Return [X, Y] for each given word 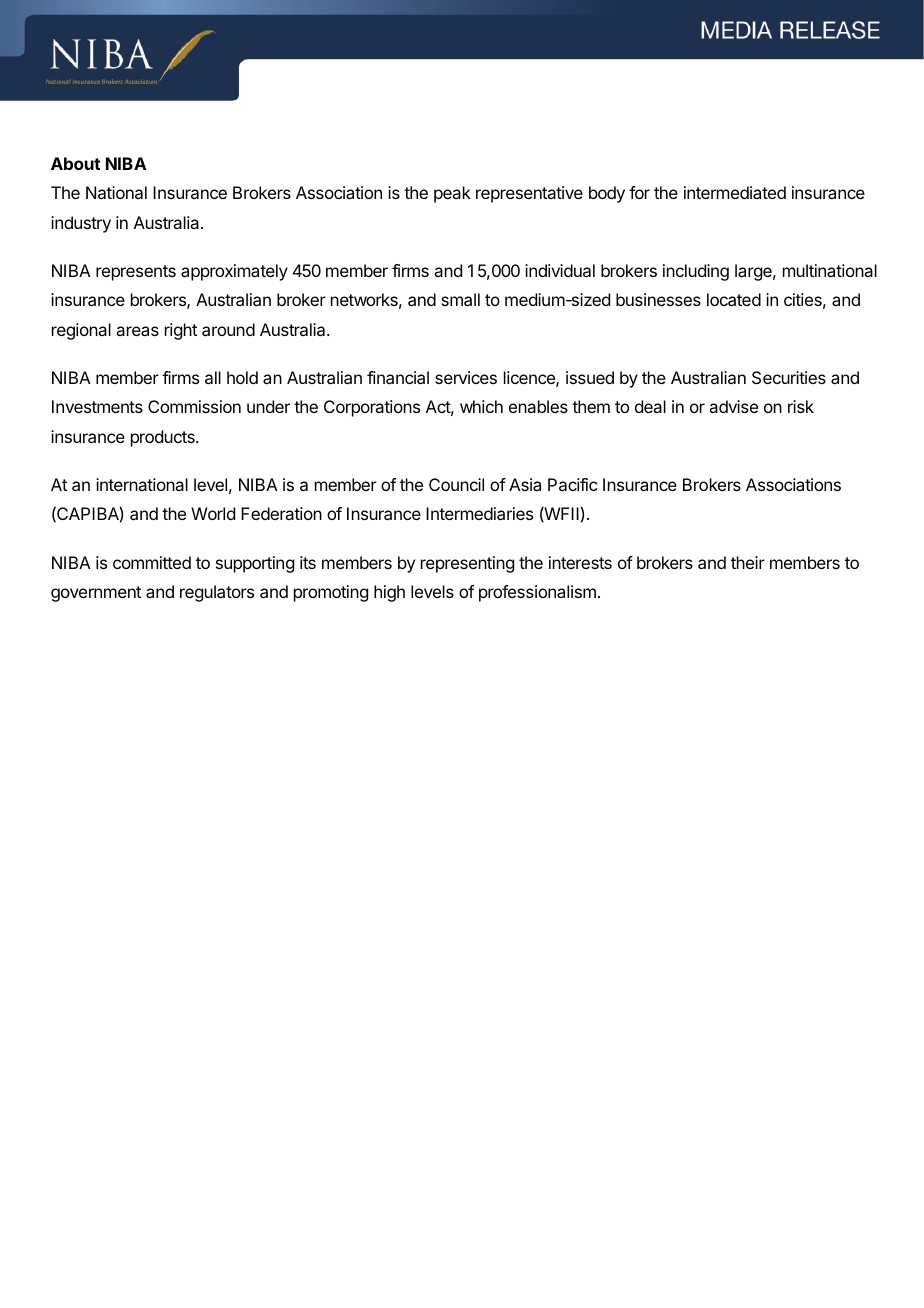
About [75, 163]
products [164, 438]
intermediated [735, 192]
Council [456, 484]
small [460, 299]
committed [152, 562]
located [734, 299]
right [181, 331]
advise [733, 406]
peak [452, 194]
